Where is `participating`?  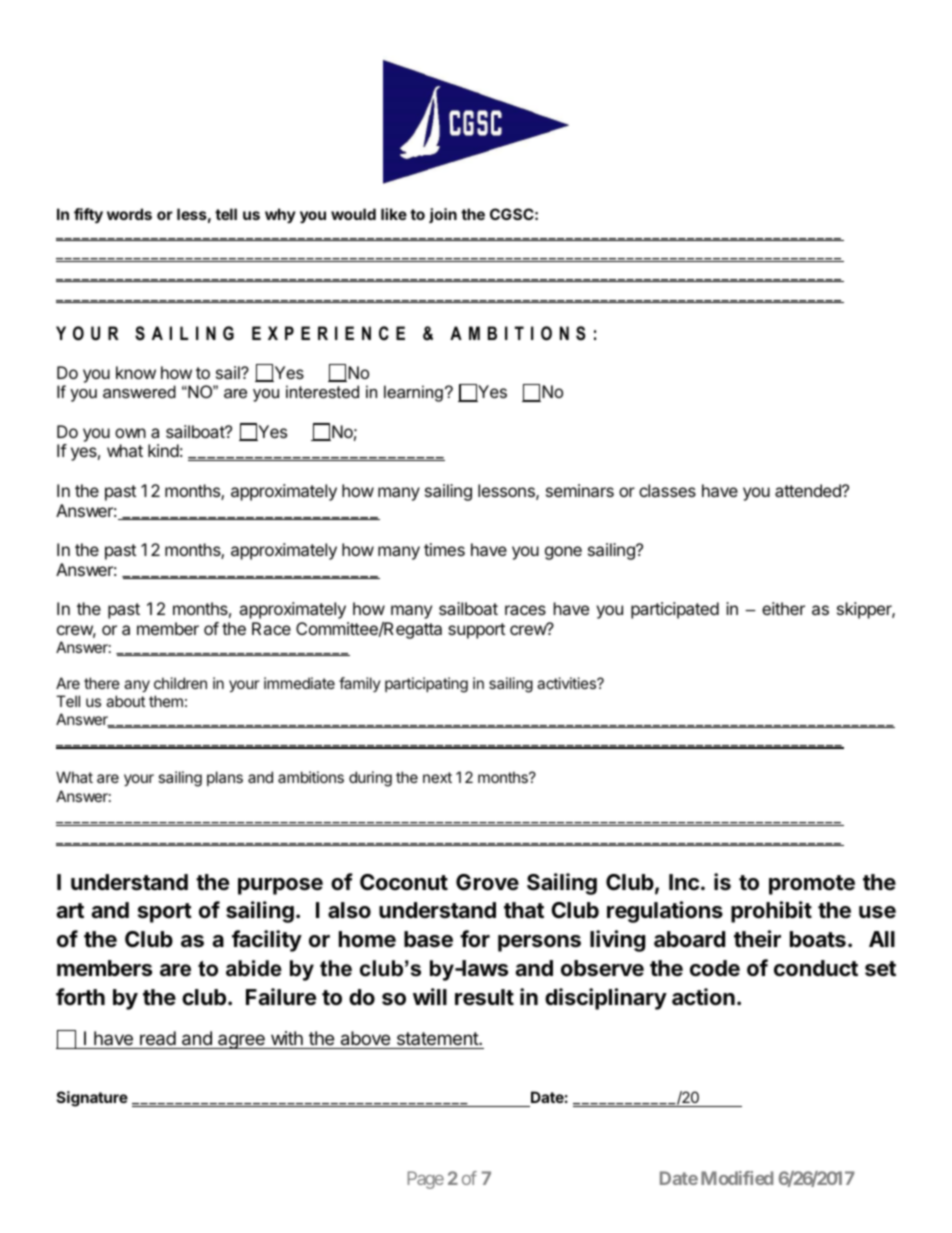 participating is located at coordinates (426, 685).
